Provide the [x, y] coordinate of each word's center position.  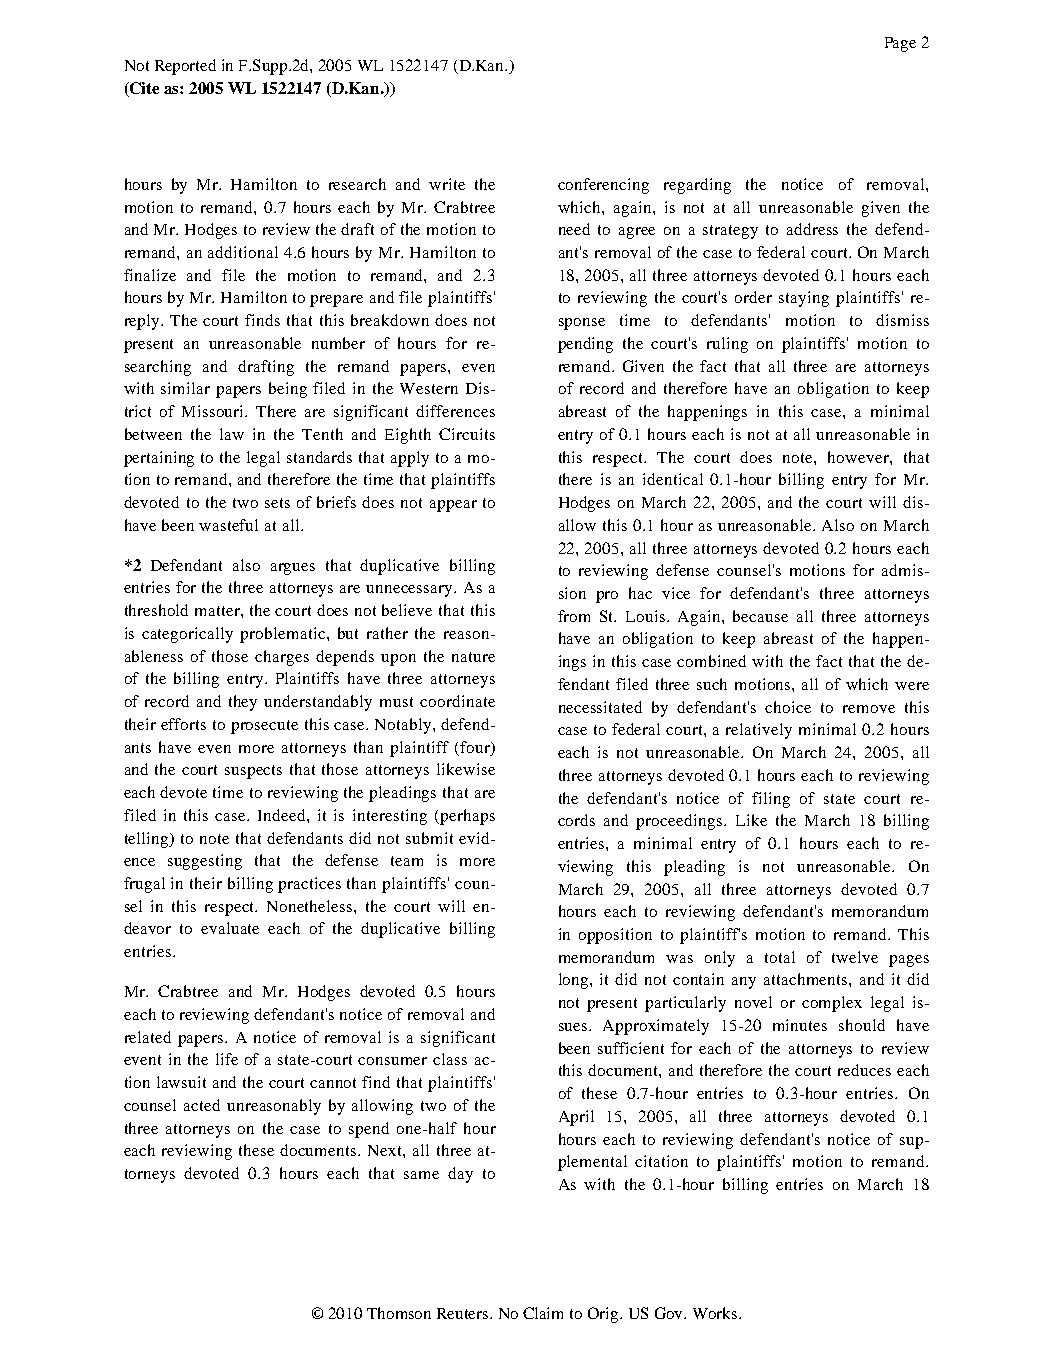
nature [473, 657]
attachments [807, 979]
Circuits [467, 434]
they [243, 703]
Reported [185, 67]
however [859, 457]
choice [788, 707]
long [575, 981]
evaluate [230, 928]
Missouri [214, 411]
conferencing [603, 186]
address [812, 229]
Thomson [399, 1313]
